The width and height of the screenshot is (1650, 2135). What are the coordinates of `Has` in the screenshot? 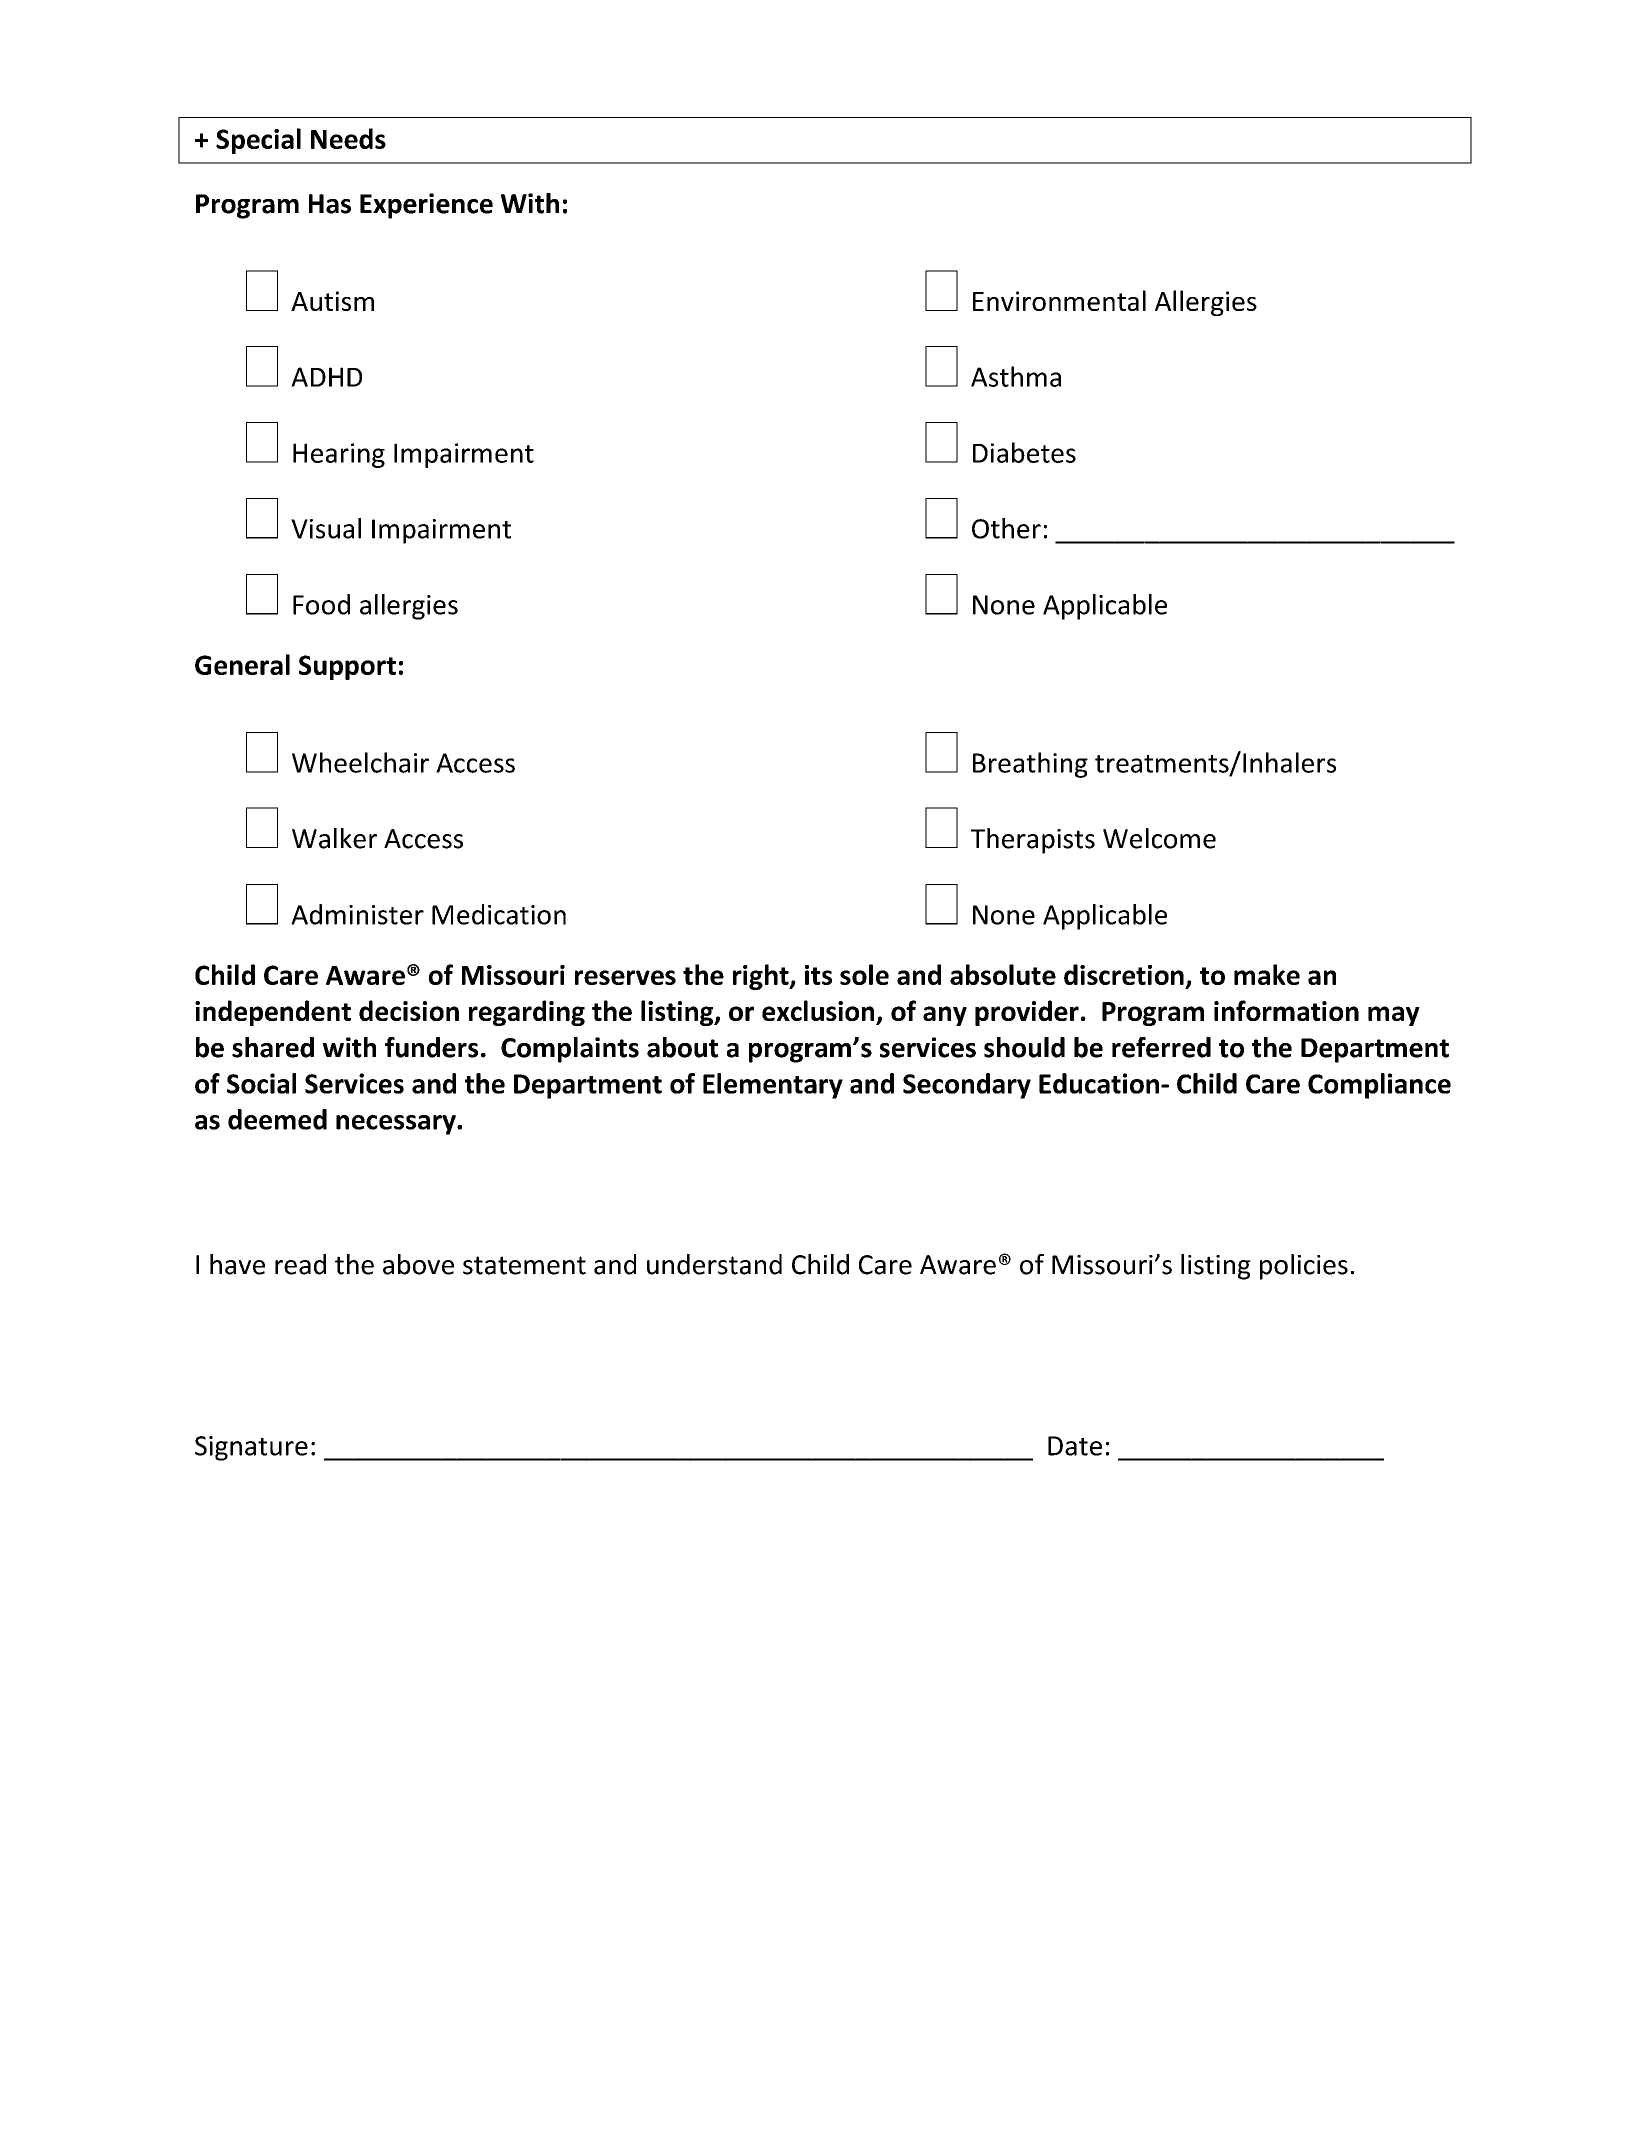 It's located at (330, 204).
